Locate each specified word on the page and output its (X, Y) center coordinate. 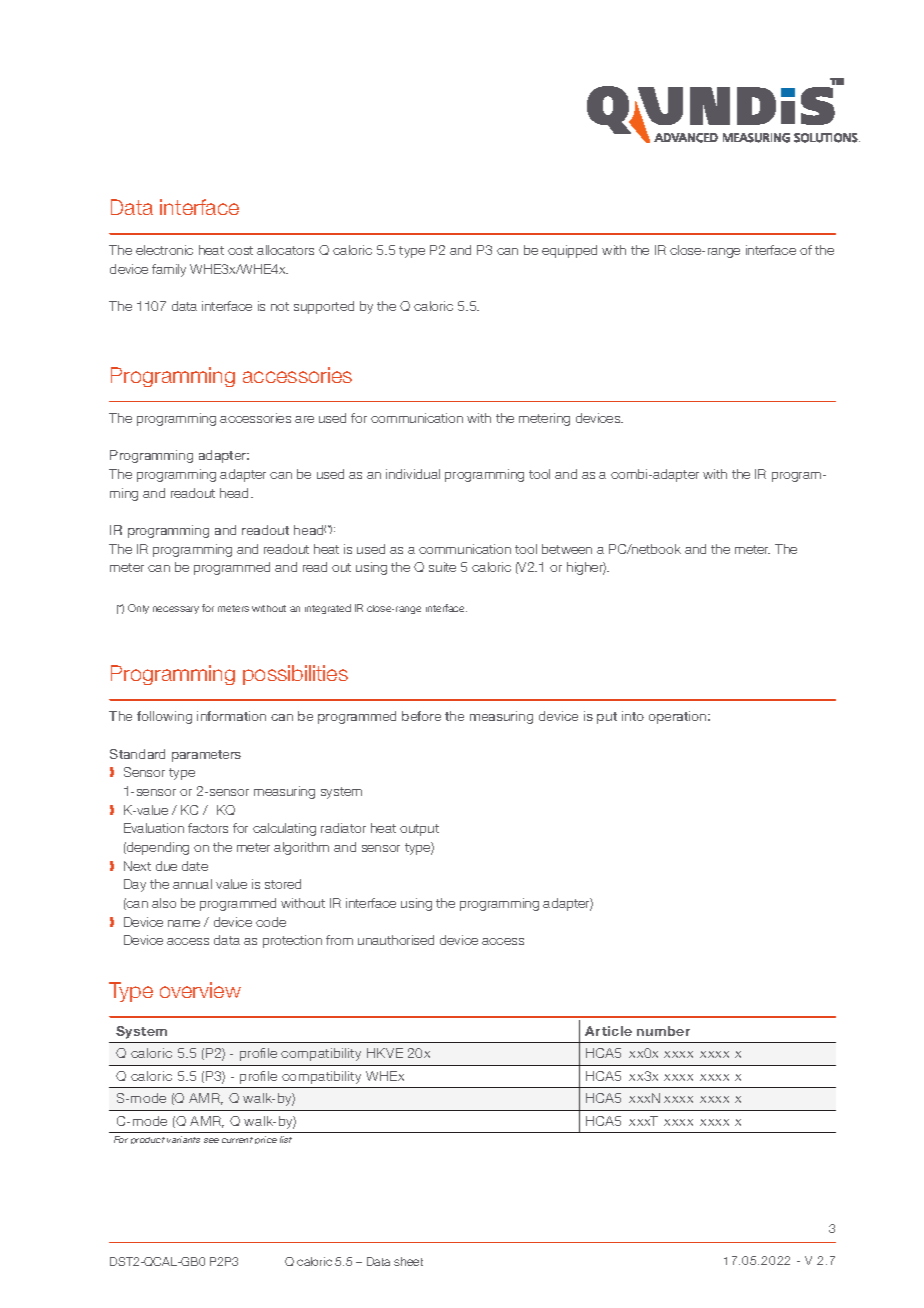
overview (200, 990)
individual (413, 474)
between (567, 549)
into (633, 716)
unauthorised (396, 940)
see (211, 1140)
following (164, 717)
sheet (408, 1261)
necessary (176, 610)
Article (608, 1031)
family (169, 270)
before (421, 716)
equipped (569, 251)
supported (324, 307)
